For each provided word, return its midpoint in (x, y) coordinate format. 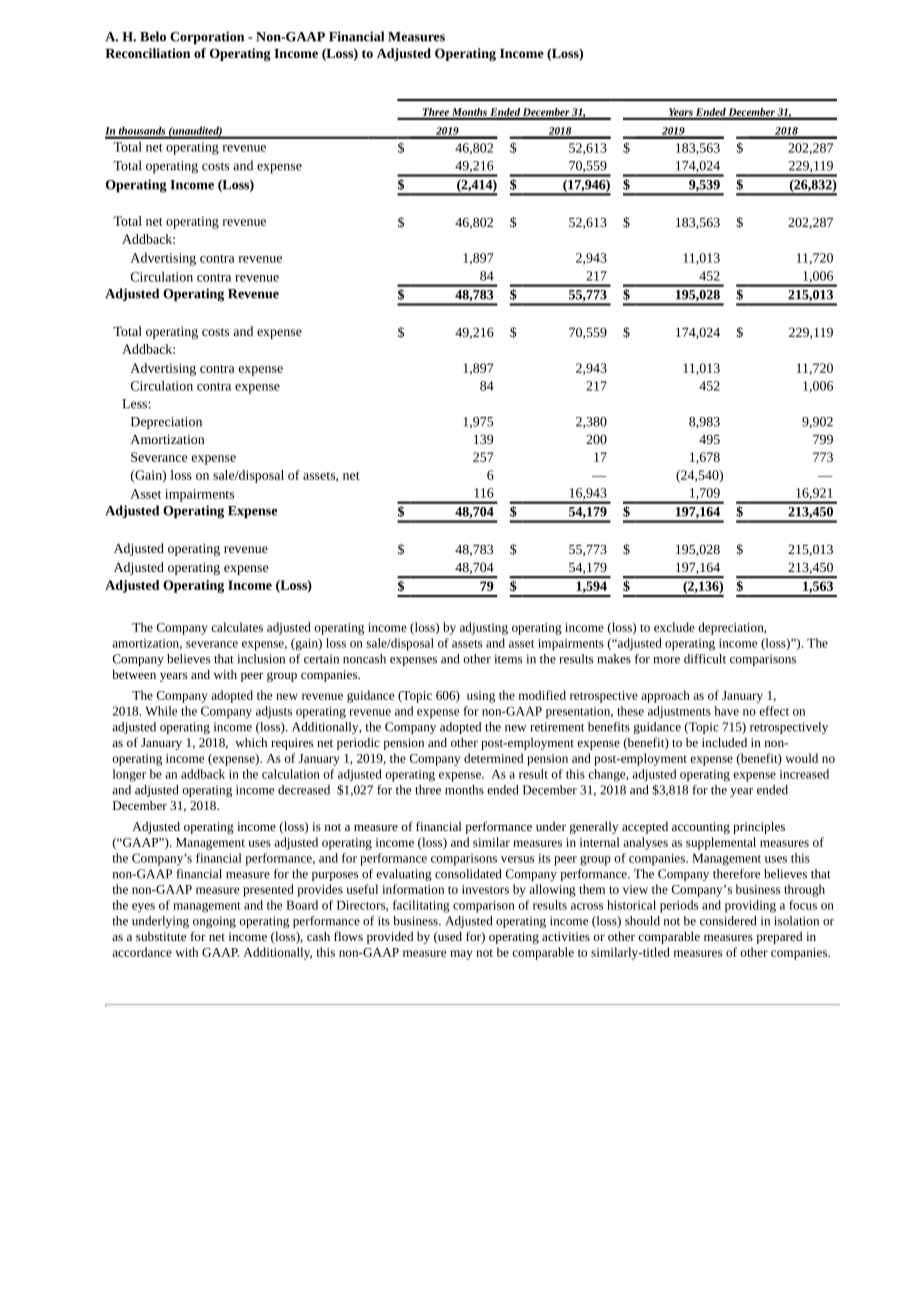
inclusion (261, 659)
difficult (705, 659)
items (508, 659)
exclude (674, 627)
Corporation (207, 38)
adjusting (484, 628)
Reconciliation (147, 53)
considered (728, 921)
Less (135, 404)
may (461, 955)
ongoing (214, 922)
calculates (237, 627)
